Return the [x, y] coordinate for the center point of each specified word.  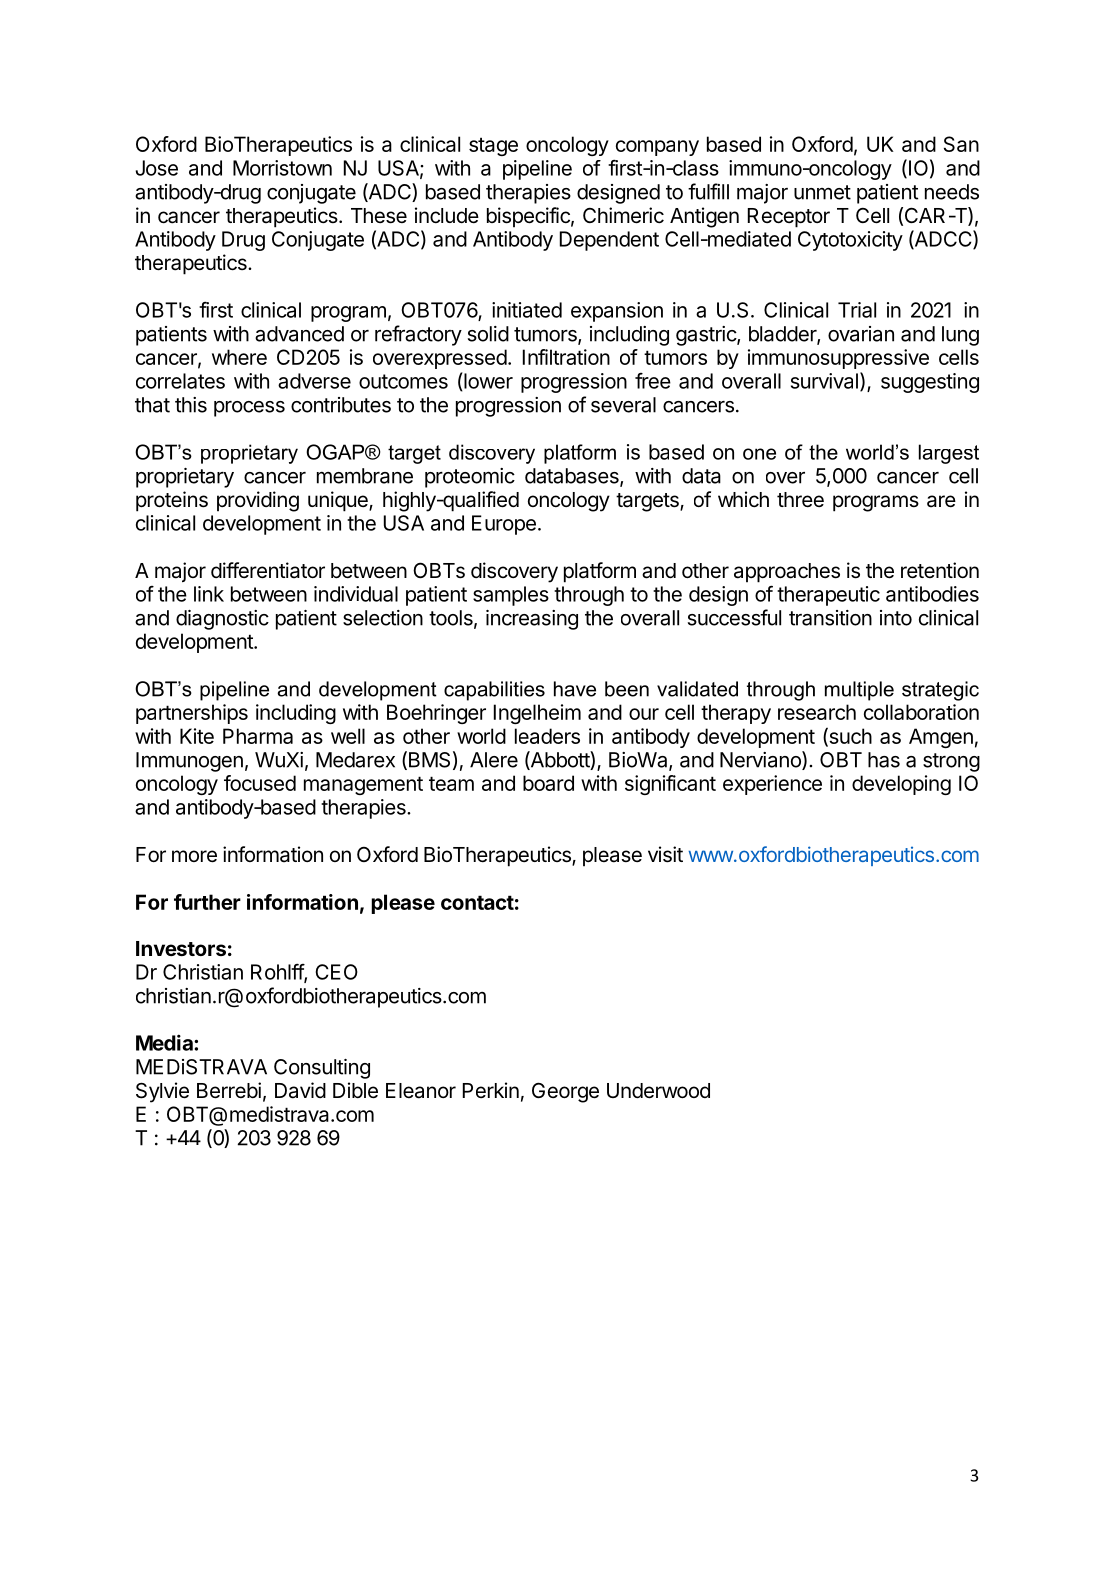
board [548, 783]
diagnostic [222, 620]
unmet [822, 192]
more [194, 856]
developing [901, 785]
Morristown [282, 168]
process [249, 409]
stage [493, 146]
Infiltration [566, 357]
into [896, 618]
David [300, 1090]
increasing [532, 620]
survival [824, 381]
